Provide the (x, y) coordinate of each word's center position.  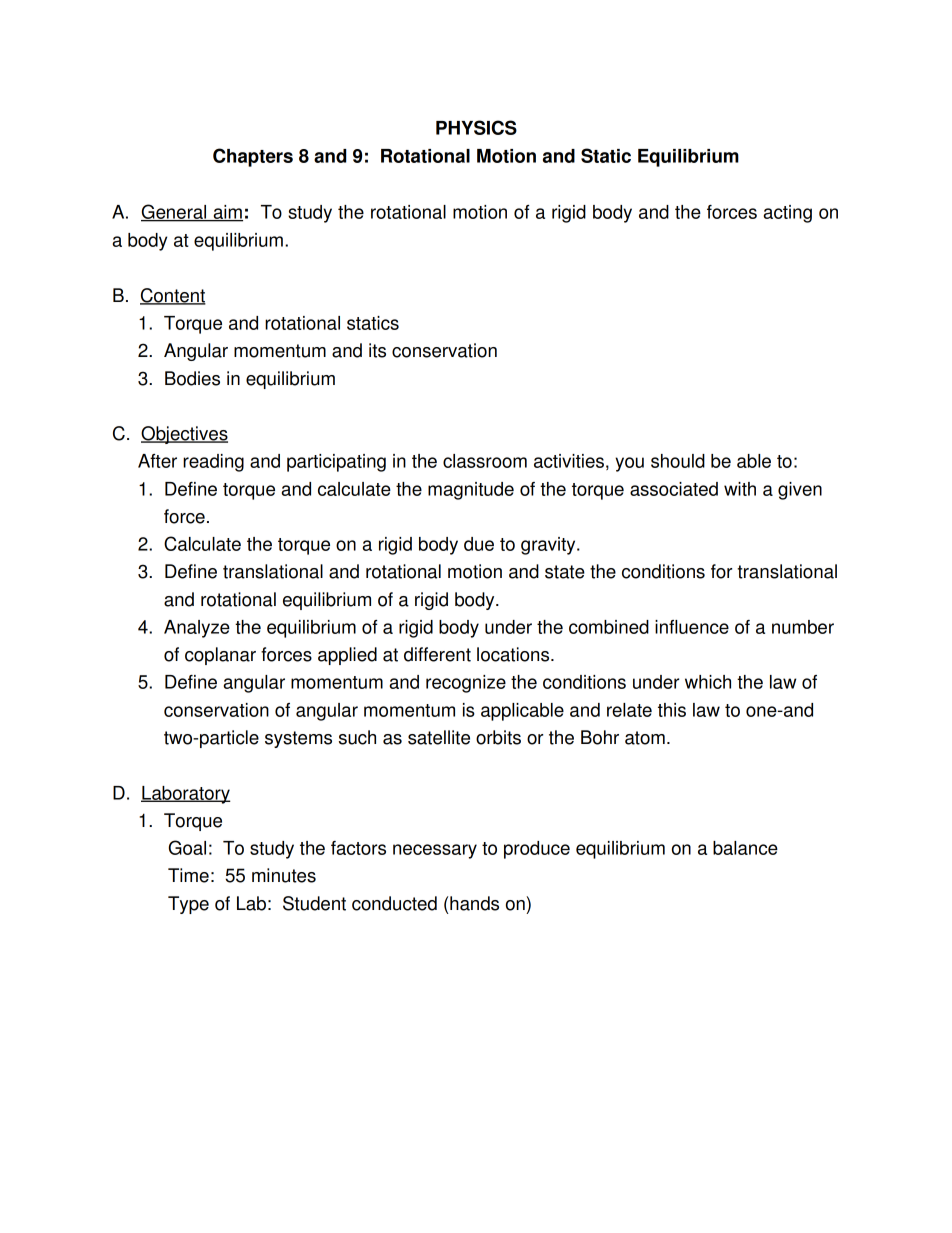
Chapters (253, 157)
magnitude (471, 491)
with (740, 489)
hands (474, 903)
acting (788, 214)
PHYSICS (476, 127)
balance (745, 848)
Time (188, 875)
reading (213, 463)
